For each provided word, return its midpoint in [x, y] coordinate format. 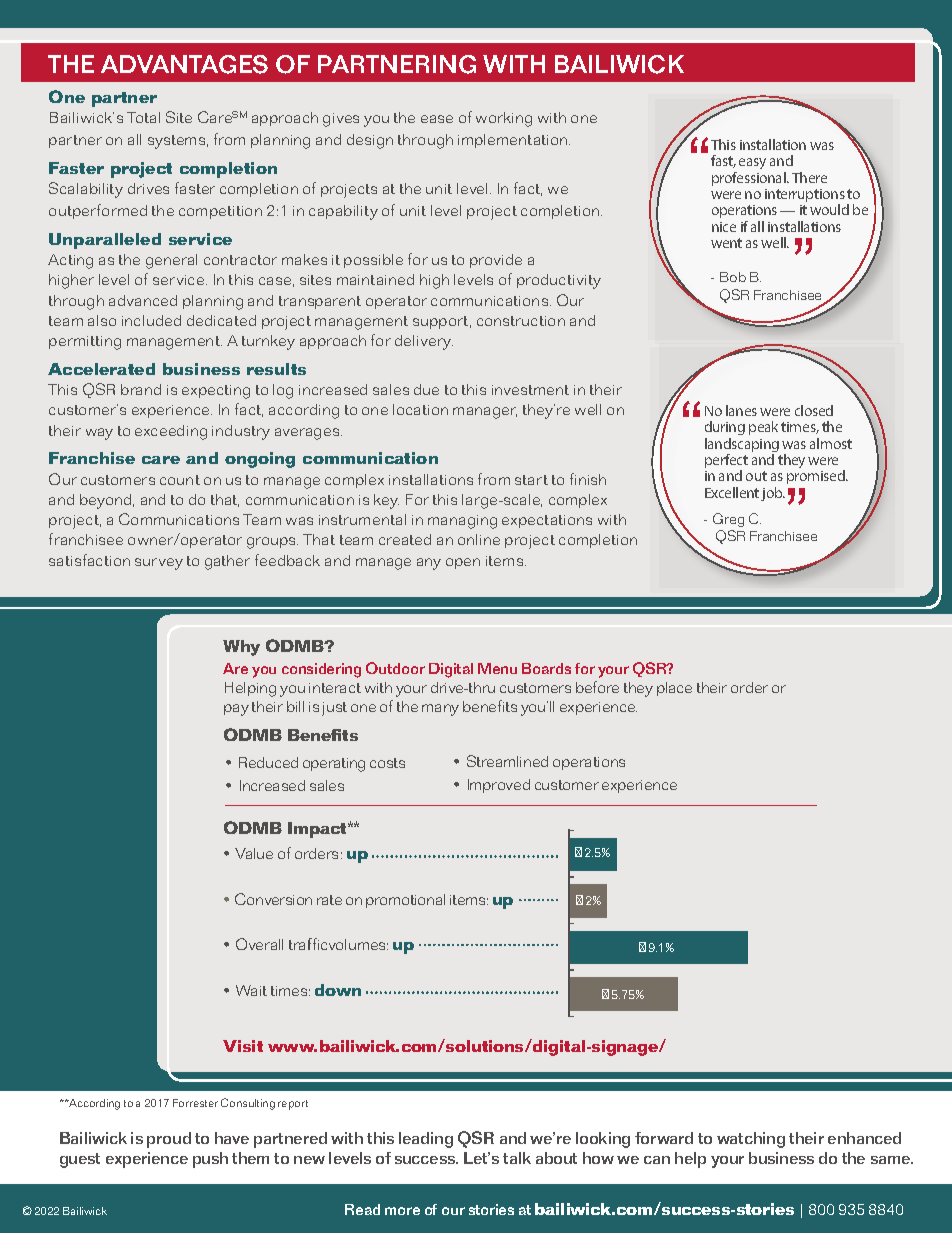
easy [752, 163]
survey [159, 564]
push [210, 1160]
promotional [405, 901]
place [674, 689]
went [726, 243]
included [151, 320]
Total [143, 117]
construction [521, 321]
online [479, 539]
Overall [259, 944]
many [440, 710]
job [773, 494]
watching [751, 1140]
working [504, 119]
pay [236, 710]
